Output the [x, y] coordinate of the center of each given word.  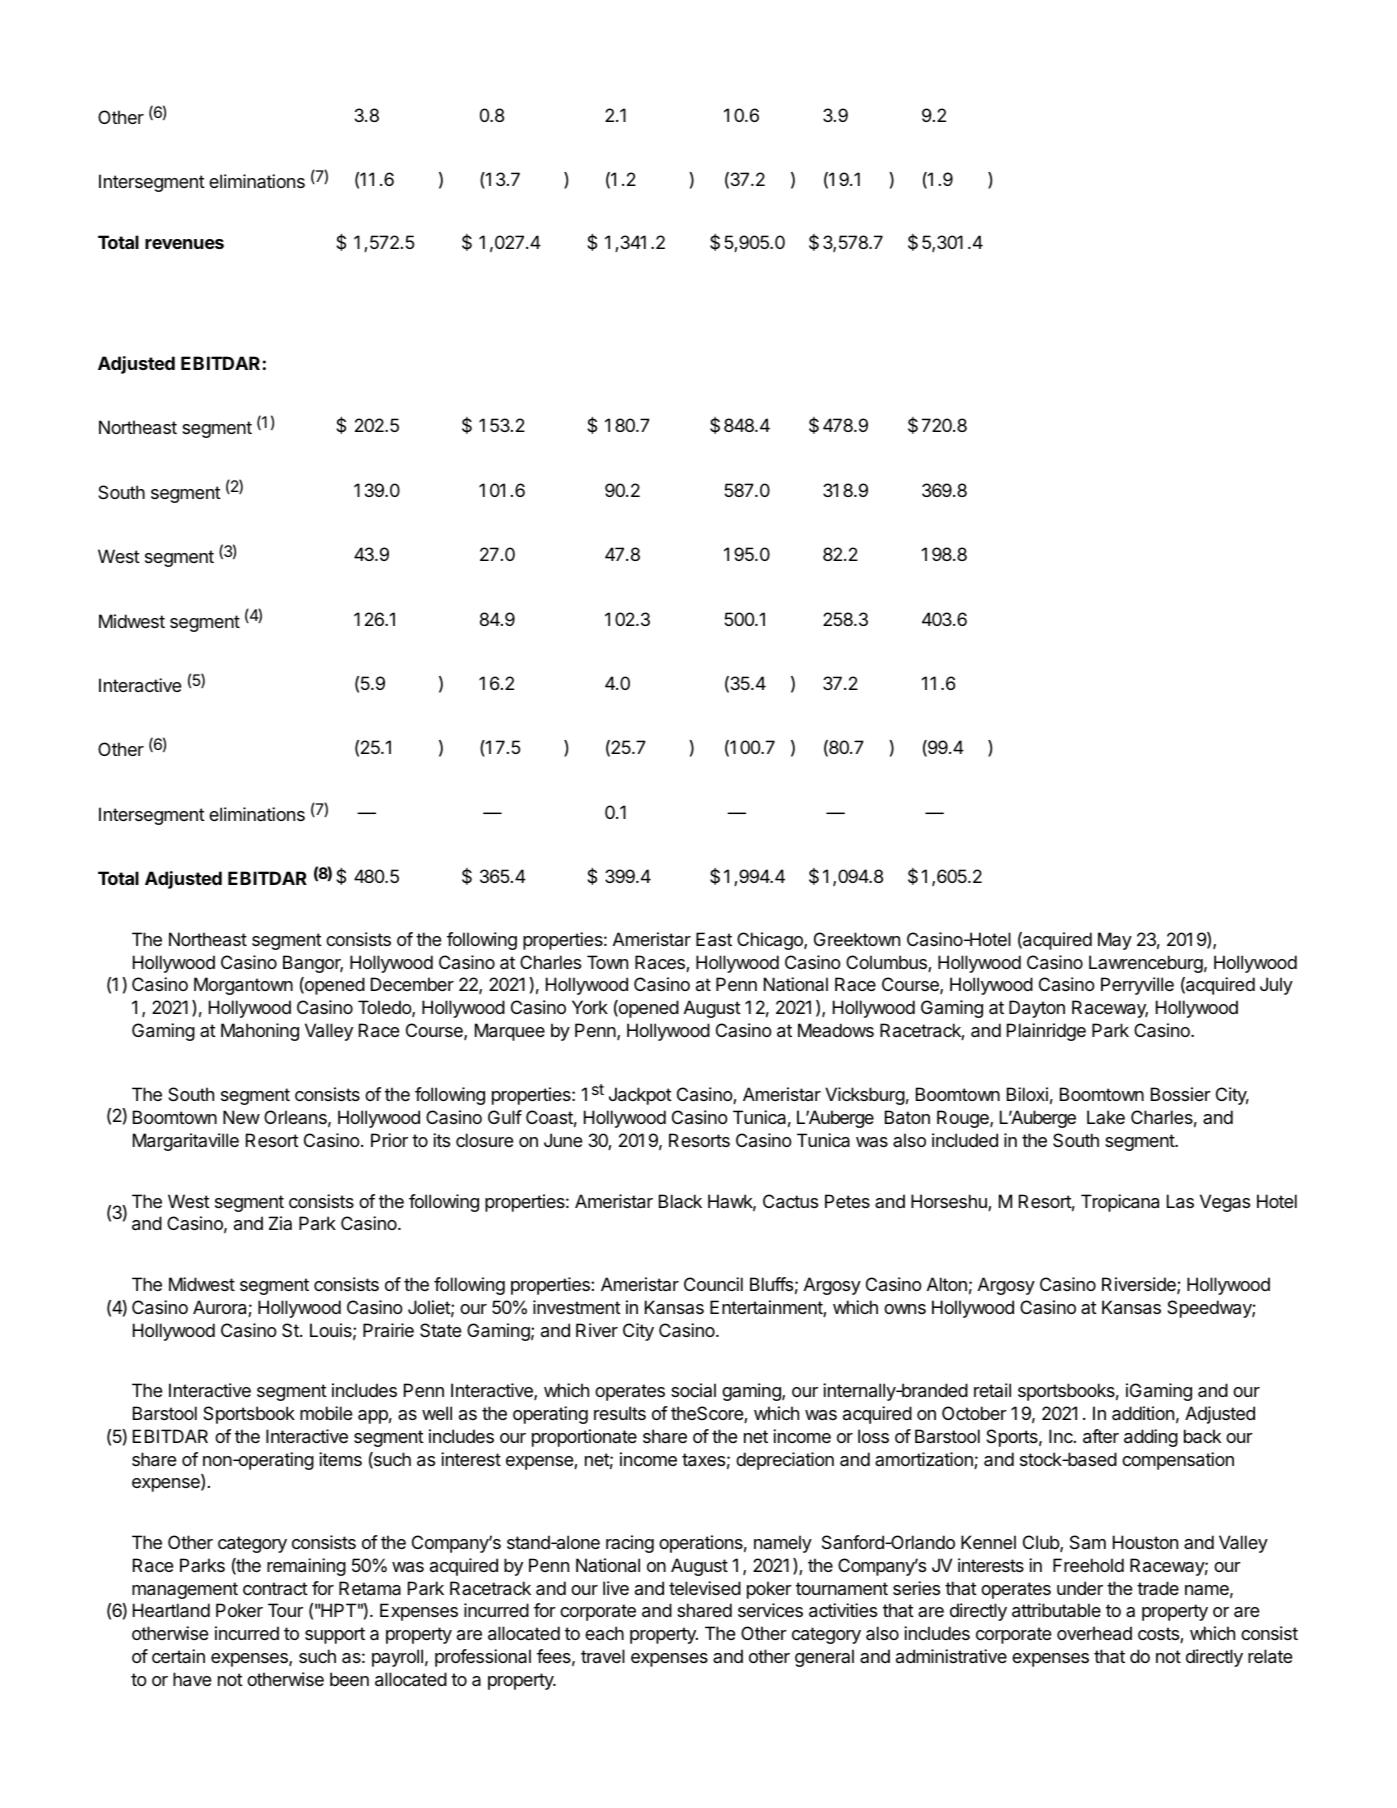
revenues [184, 244]
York [590, 1007]
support [335, 1635]
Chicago [771, 941]
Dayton [1037, 1009]
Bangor [313, 964]
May [1115, 941]
